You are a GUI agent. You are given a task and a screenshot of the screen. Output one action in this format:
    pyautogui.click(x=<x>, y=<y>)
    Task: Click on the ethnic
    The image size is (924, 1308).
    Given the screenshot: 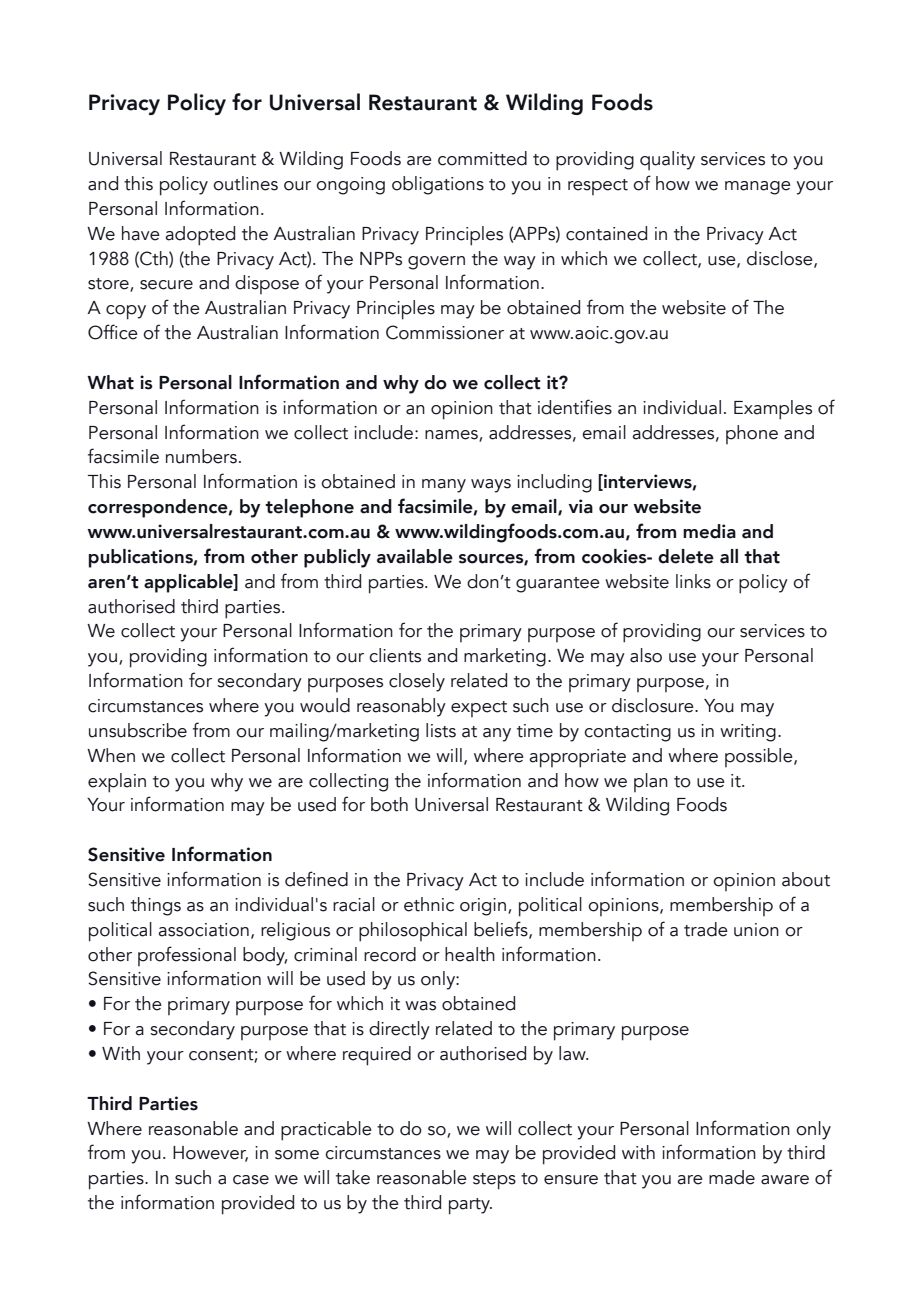 What is the action you would take?
    pyautogui.click(x=429, y=904)
